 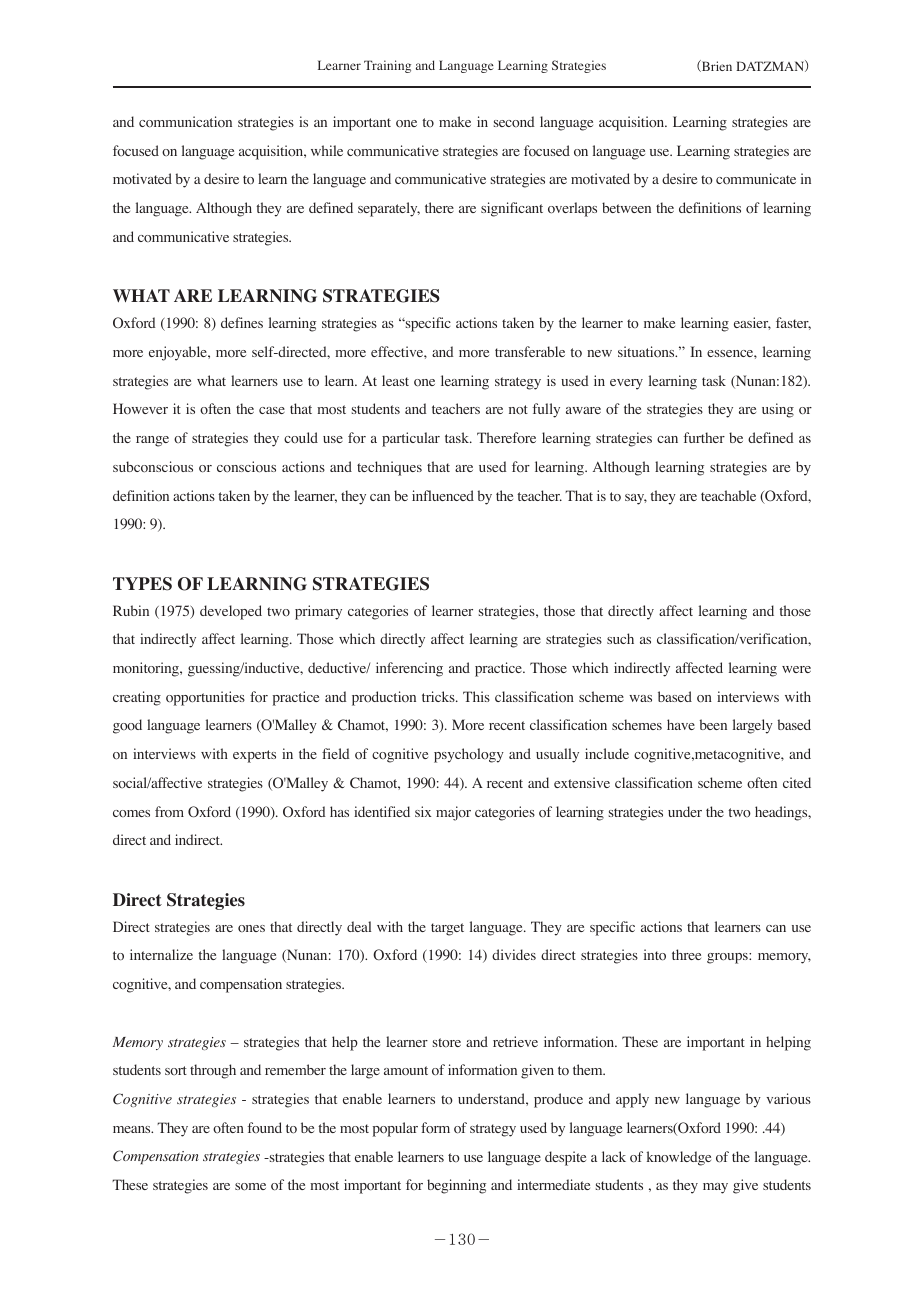 What do you see at coordinates (456, 1186) in the screenshot?
I see `beginning` at bounding box center [456, 1186].
